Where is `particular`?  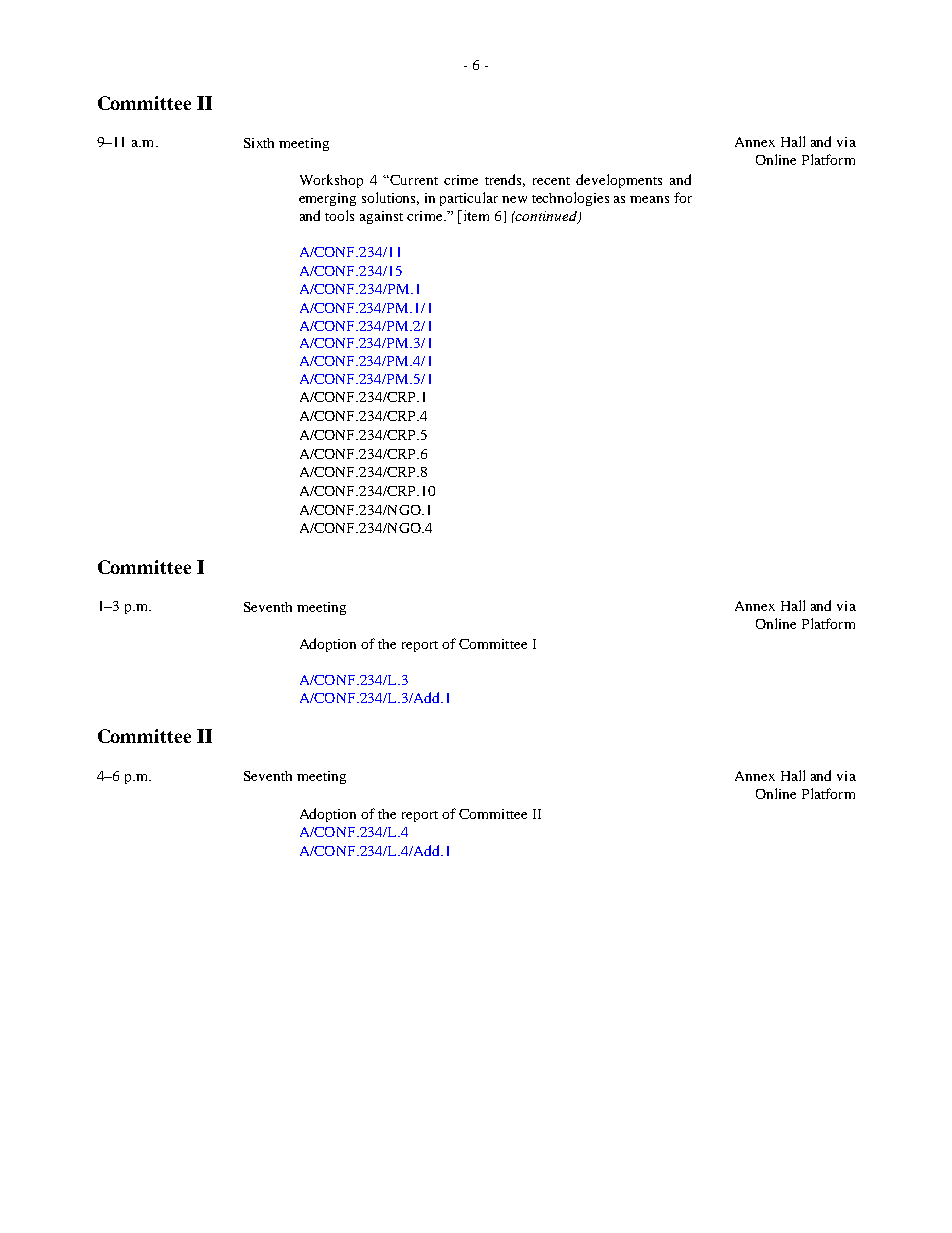
particular is located at coordinates (469, 199).
